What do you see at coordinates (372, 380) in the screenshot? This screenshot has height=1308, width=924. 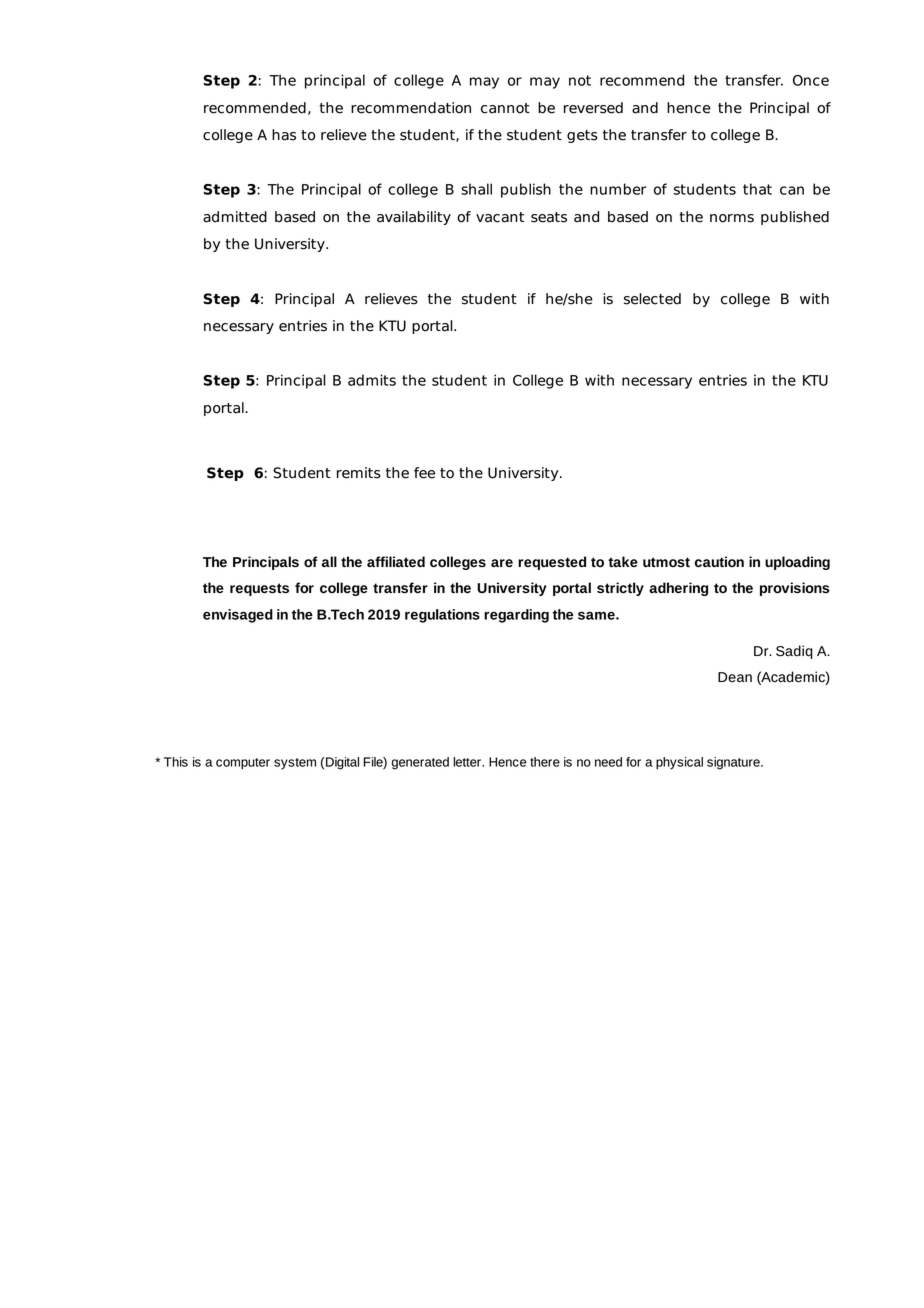 I see `admits` at bounding box center [372, 380].
